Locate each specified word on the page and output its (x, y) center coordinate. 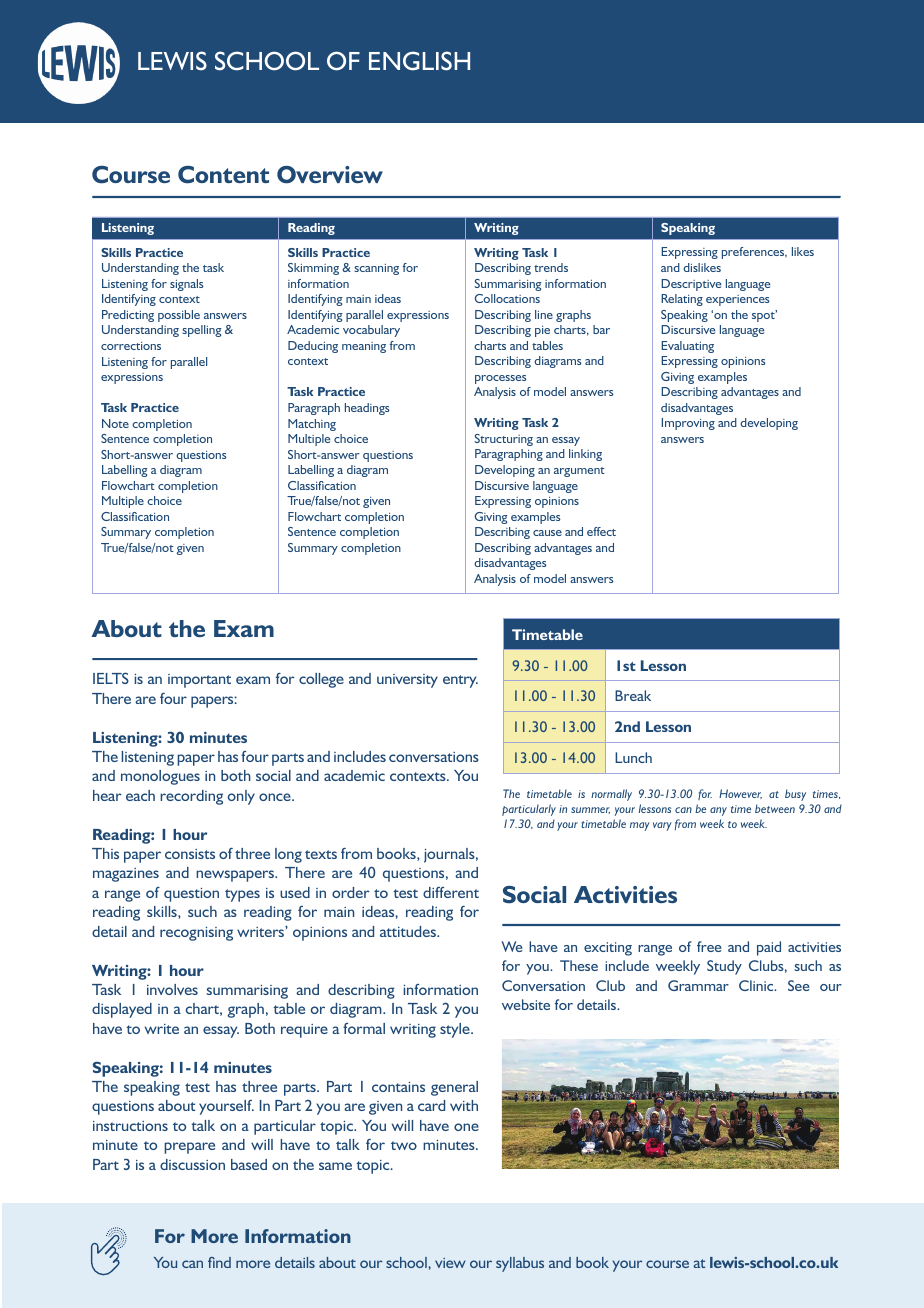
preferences (754, 253)
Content (223, 175)
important (199, 681)
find (219, 1262)
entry (460, 681)
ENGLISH (419, 61)
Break (633, 695)
